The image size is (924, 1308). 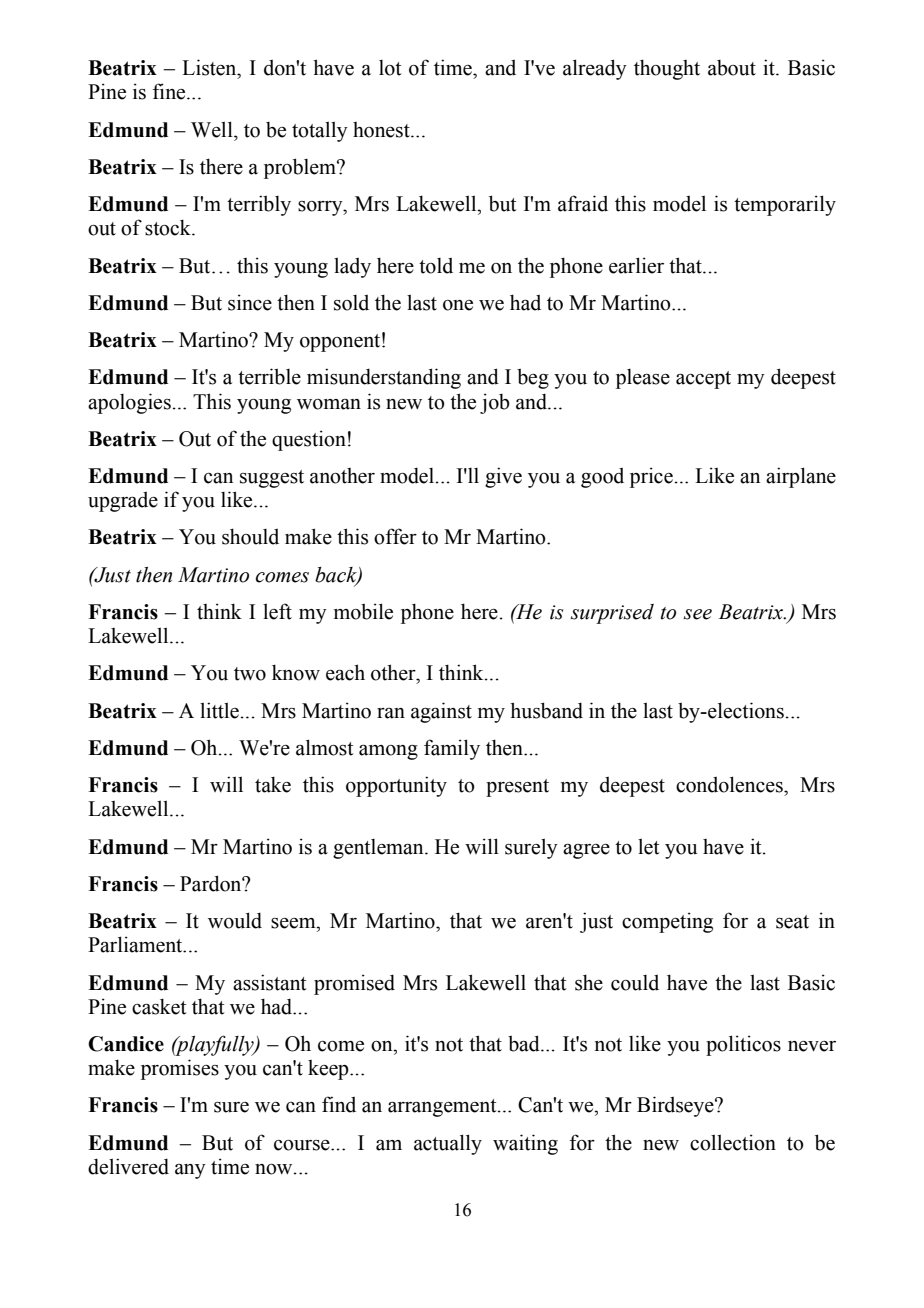 What do you see at coordinates (190, 1171) in the screenshot?
I see `any` at bounding box center [190, 1171].
